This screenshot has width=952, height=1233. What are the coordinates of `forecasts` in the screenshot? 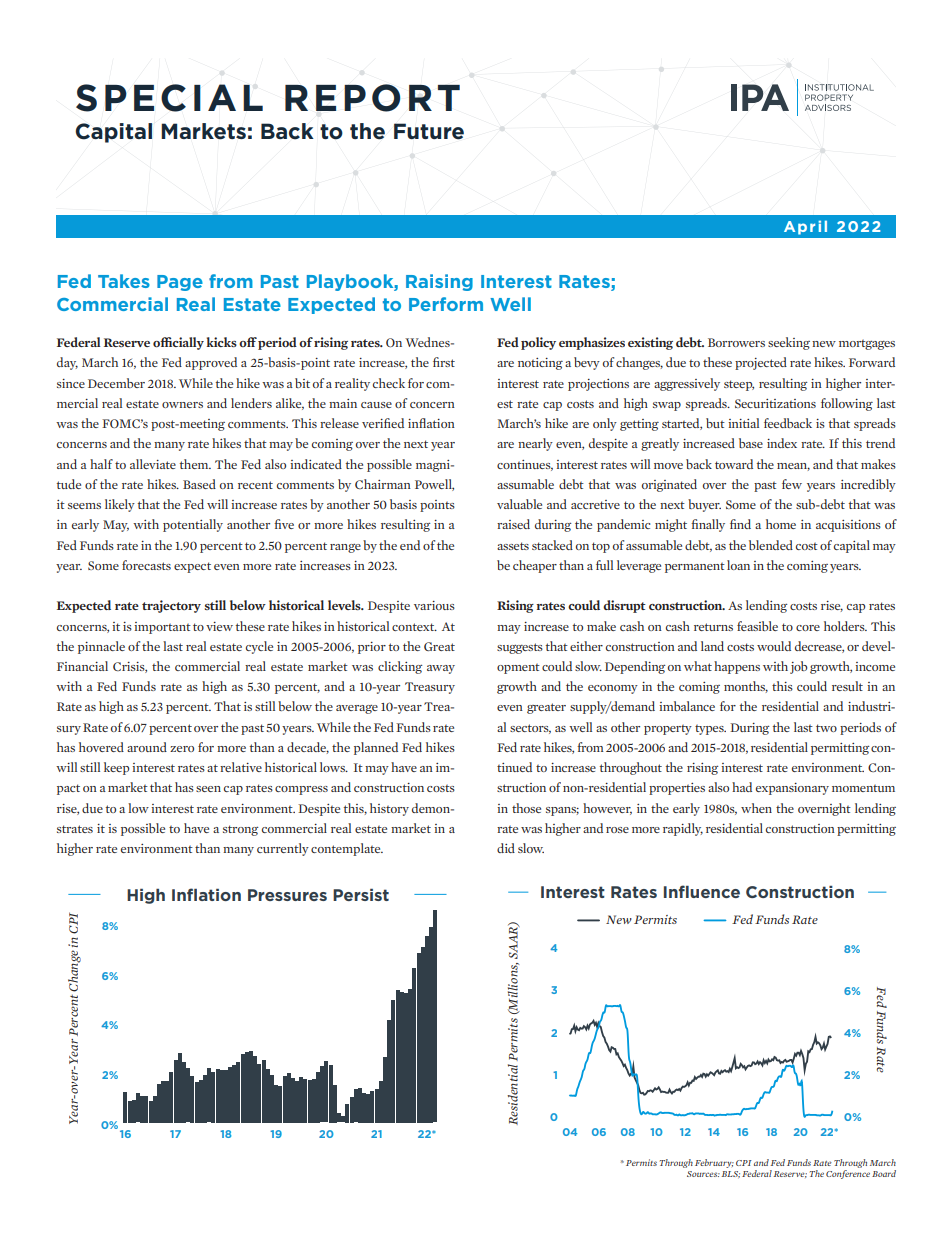 It's located at (146, 565).
